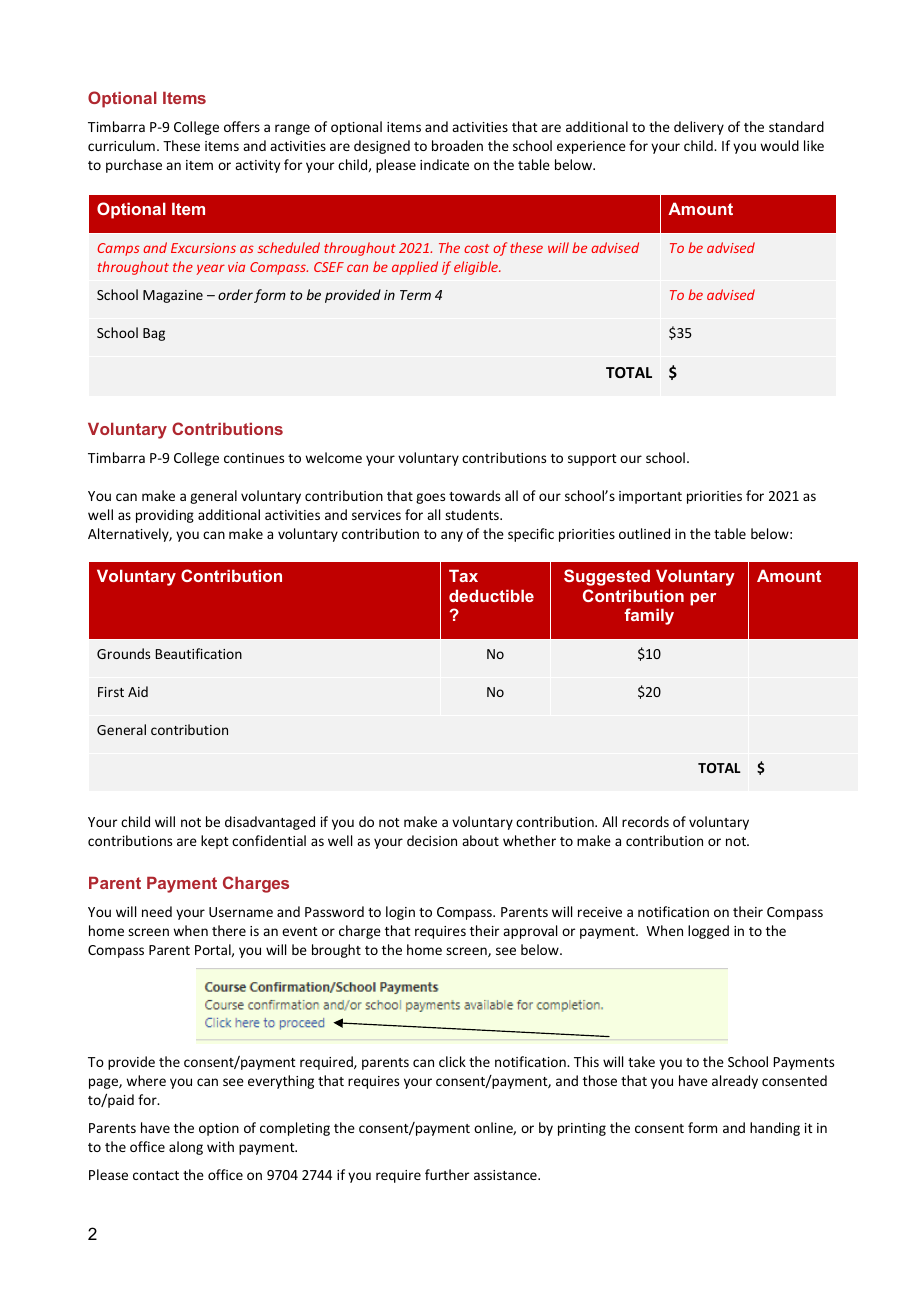  What do you see at coordinates (708, 932) in the screenshot?
I see `logged` at bounding box center [708, 932].
